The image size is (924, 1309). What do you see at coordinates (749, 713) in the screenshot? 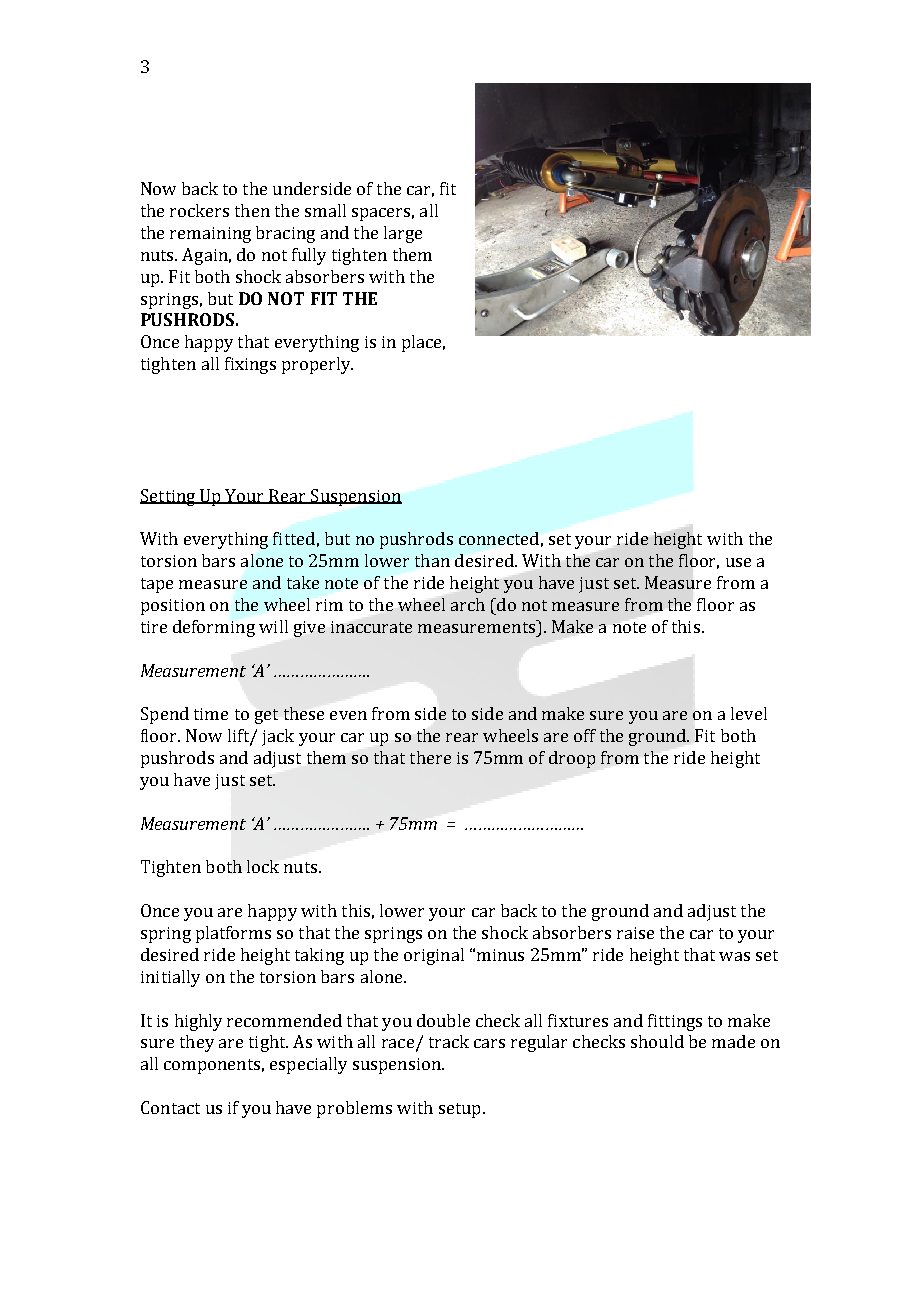
I see `level` at bounding box center [749, 713].
